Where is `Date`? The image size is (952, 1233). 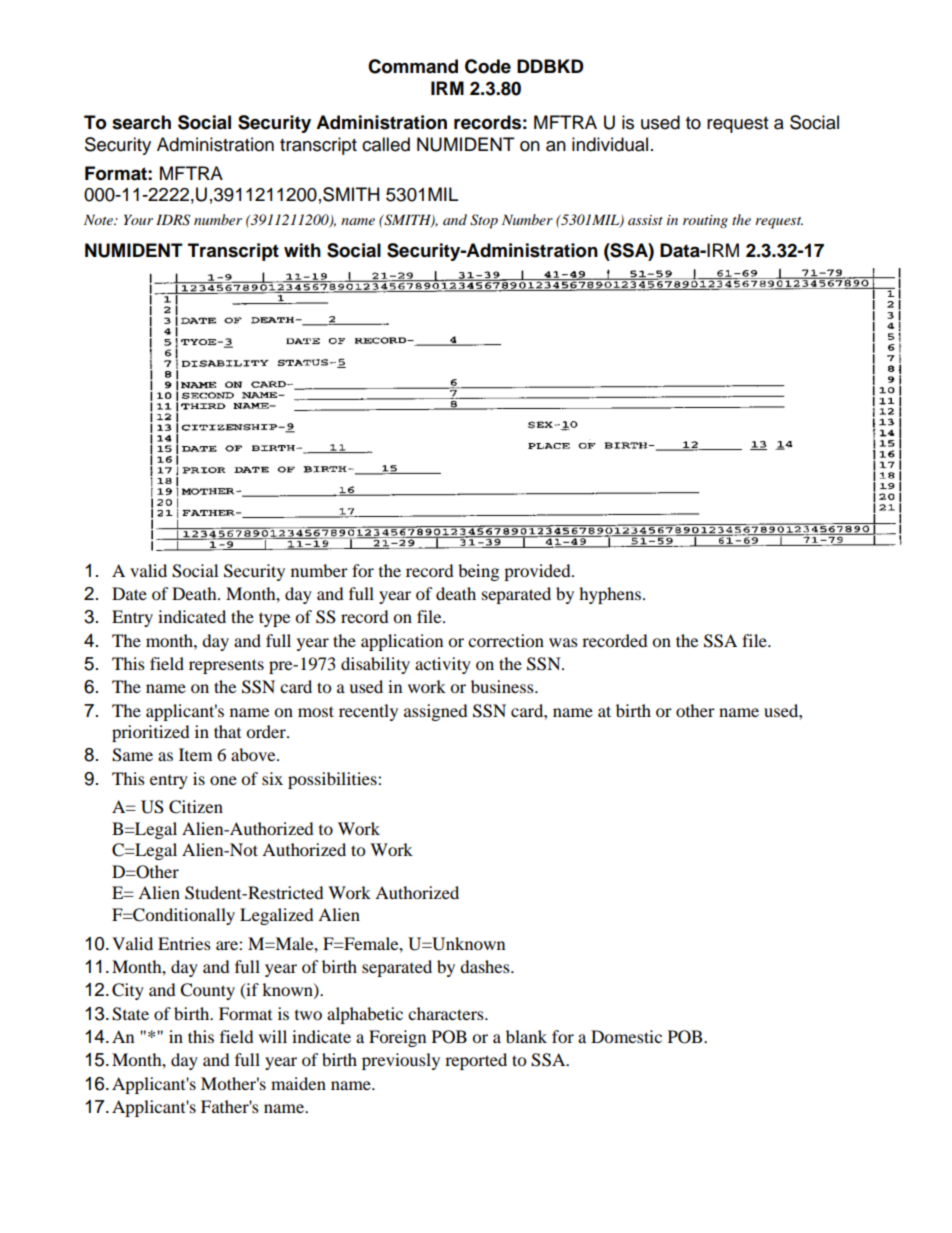
Date is located at coordinates (129, 593).
